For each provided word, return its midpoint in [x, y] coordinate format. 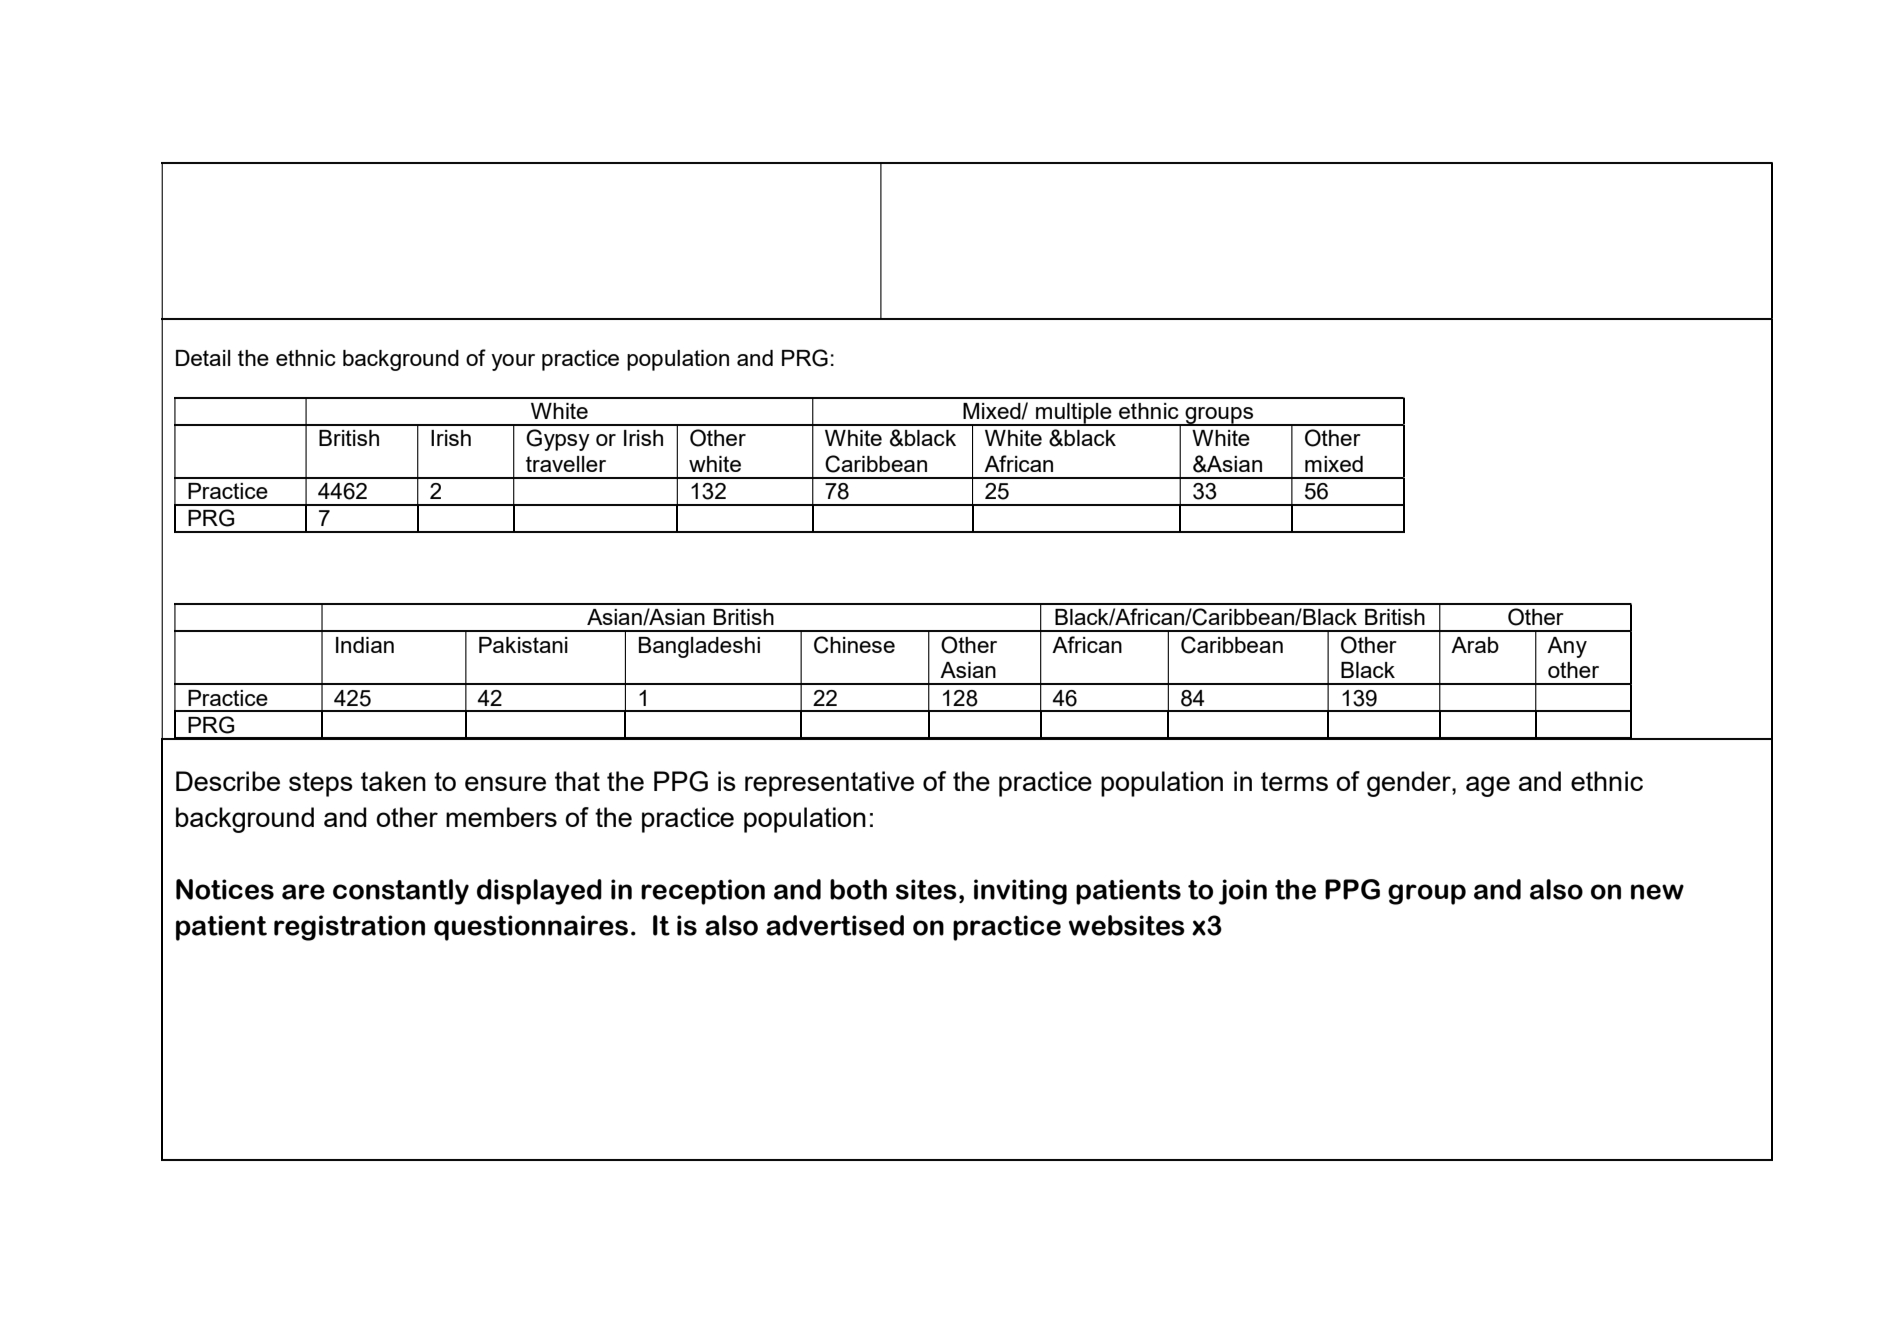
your [513, 362]
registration [349, 928]
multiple [1074, 414]
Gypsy [558, 440]
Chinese [854, 645]
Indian [365, 645]
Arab [1475, 645]
